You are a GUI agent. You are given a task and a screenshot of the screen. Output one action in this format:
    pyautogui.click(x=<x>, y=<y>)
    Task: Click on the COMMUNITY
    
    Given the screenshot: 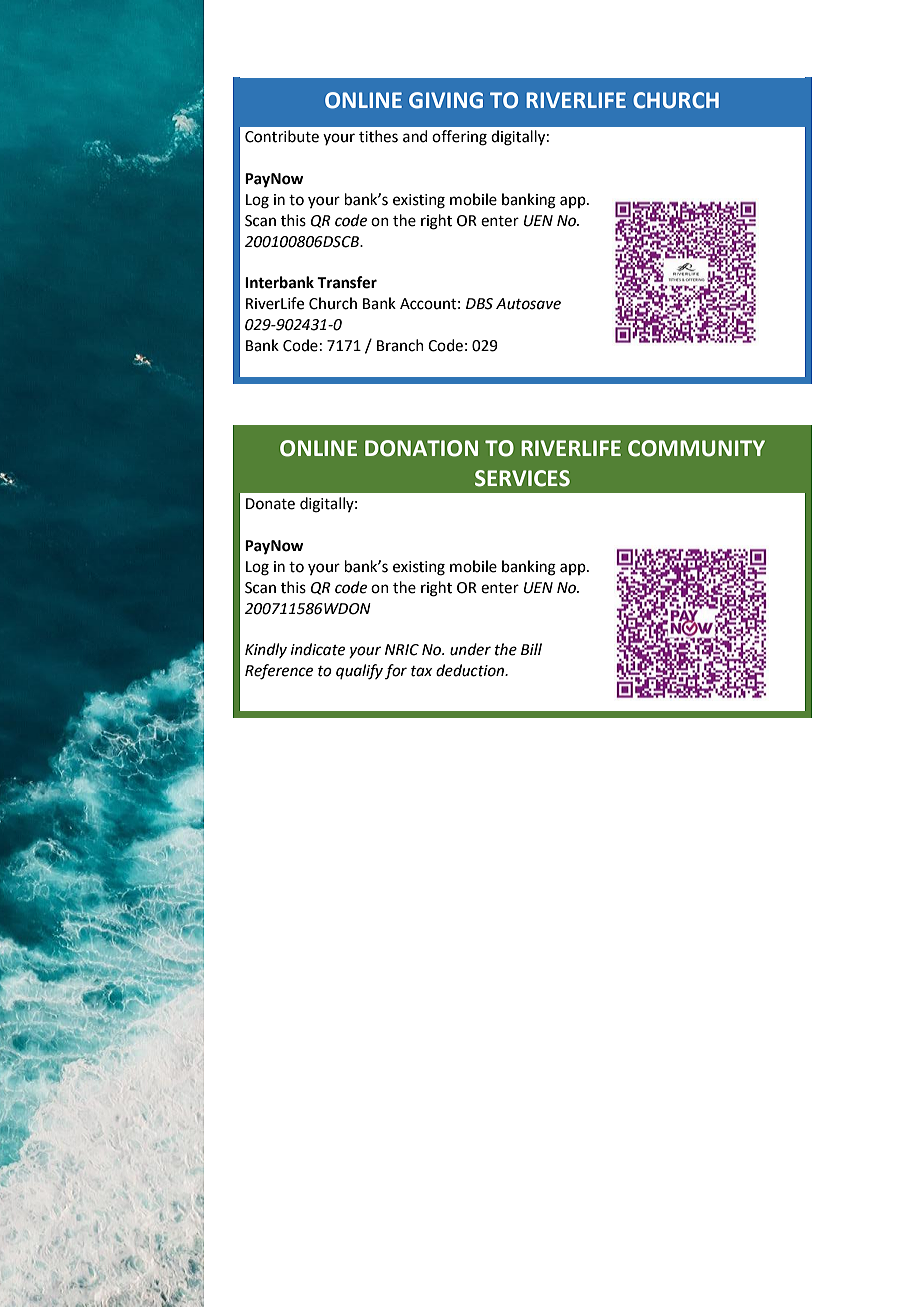 What is the action you would take?
    pyautogui.click(x=696, y=448)
